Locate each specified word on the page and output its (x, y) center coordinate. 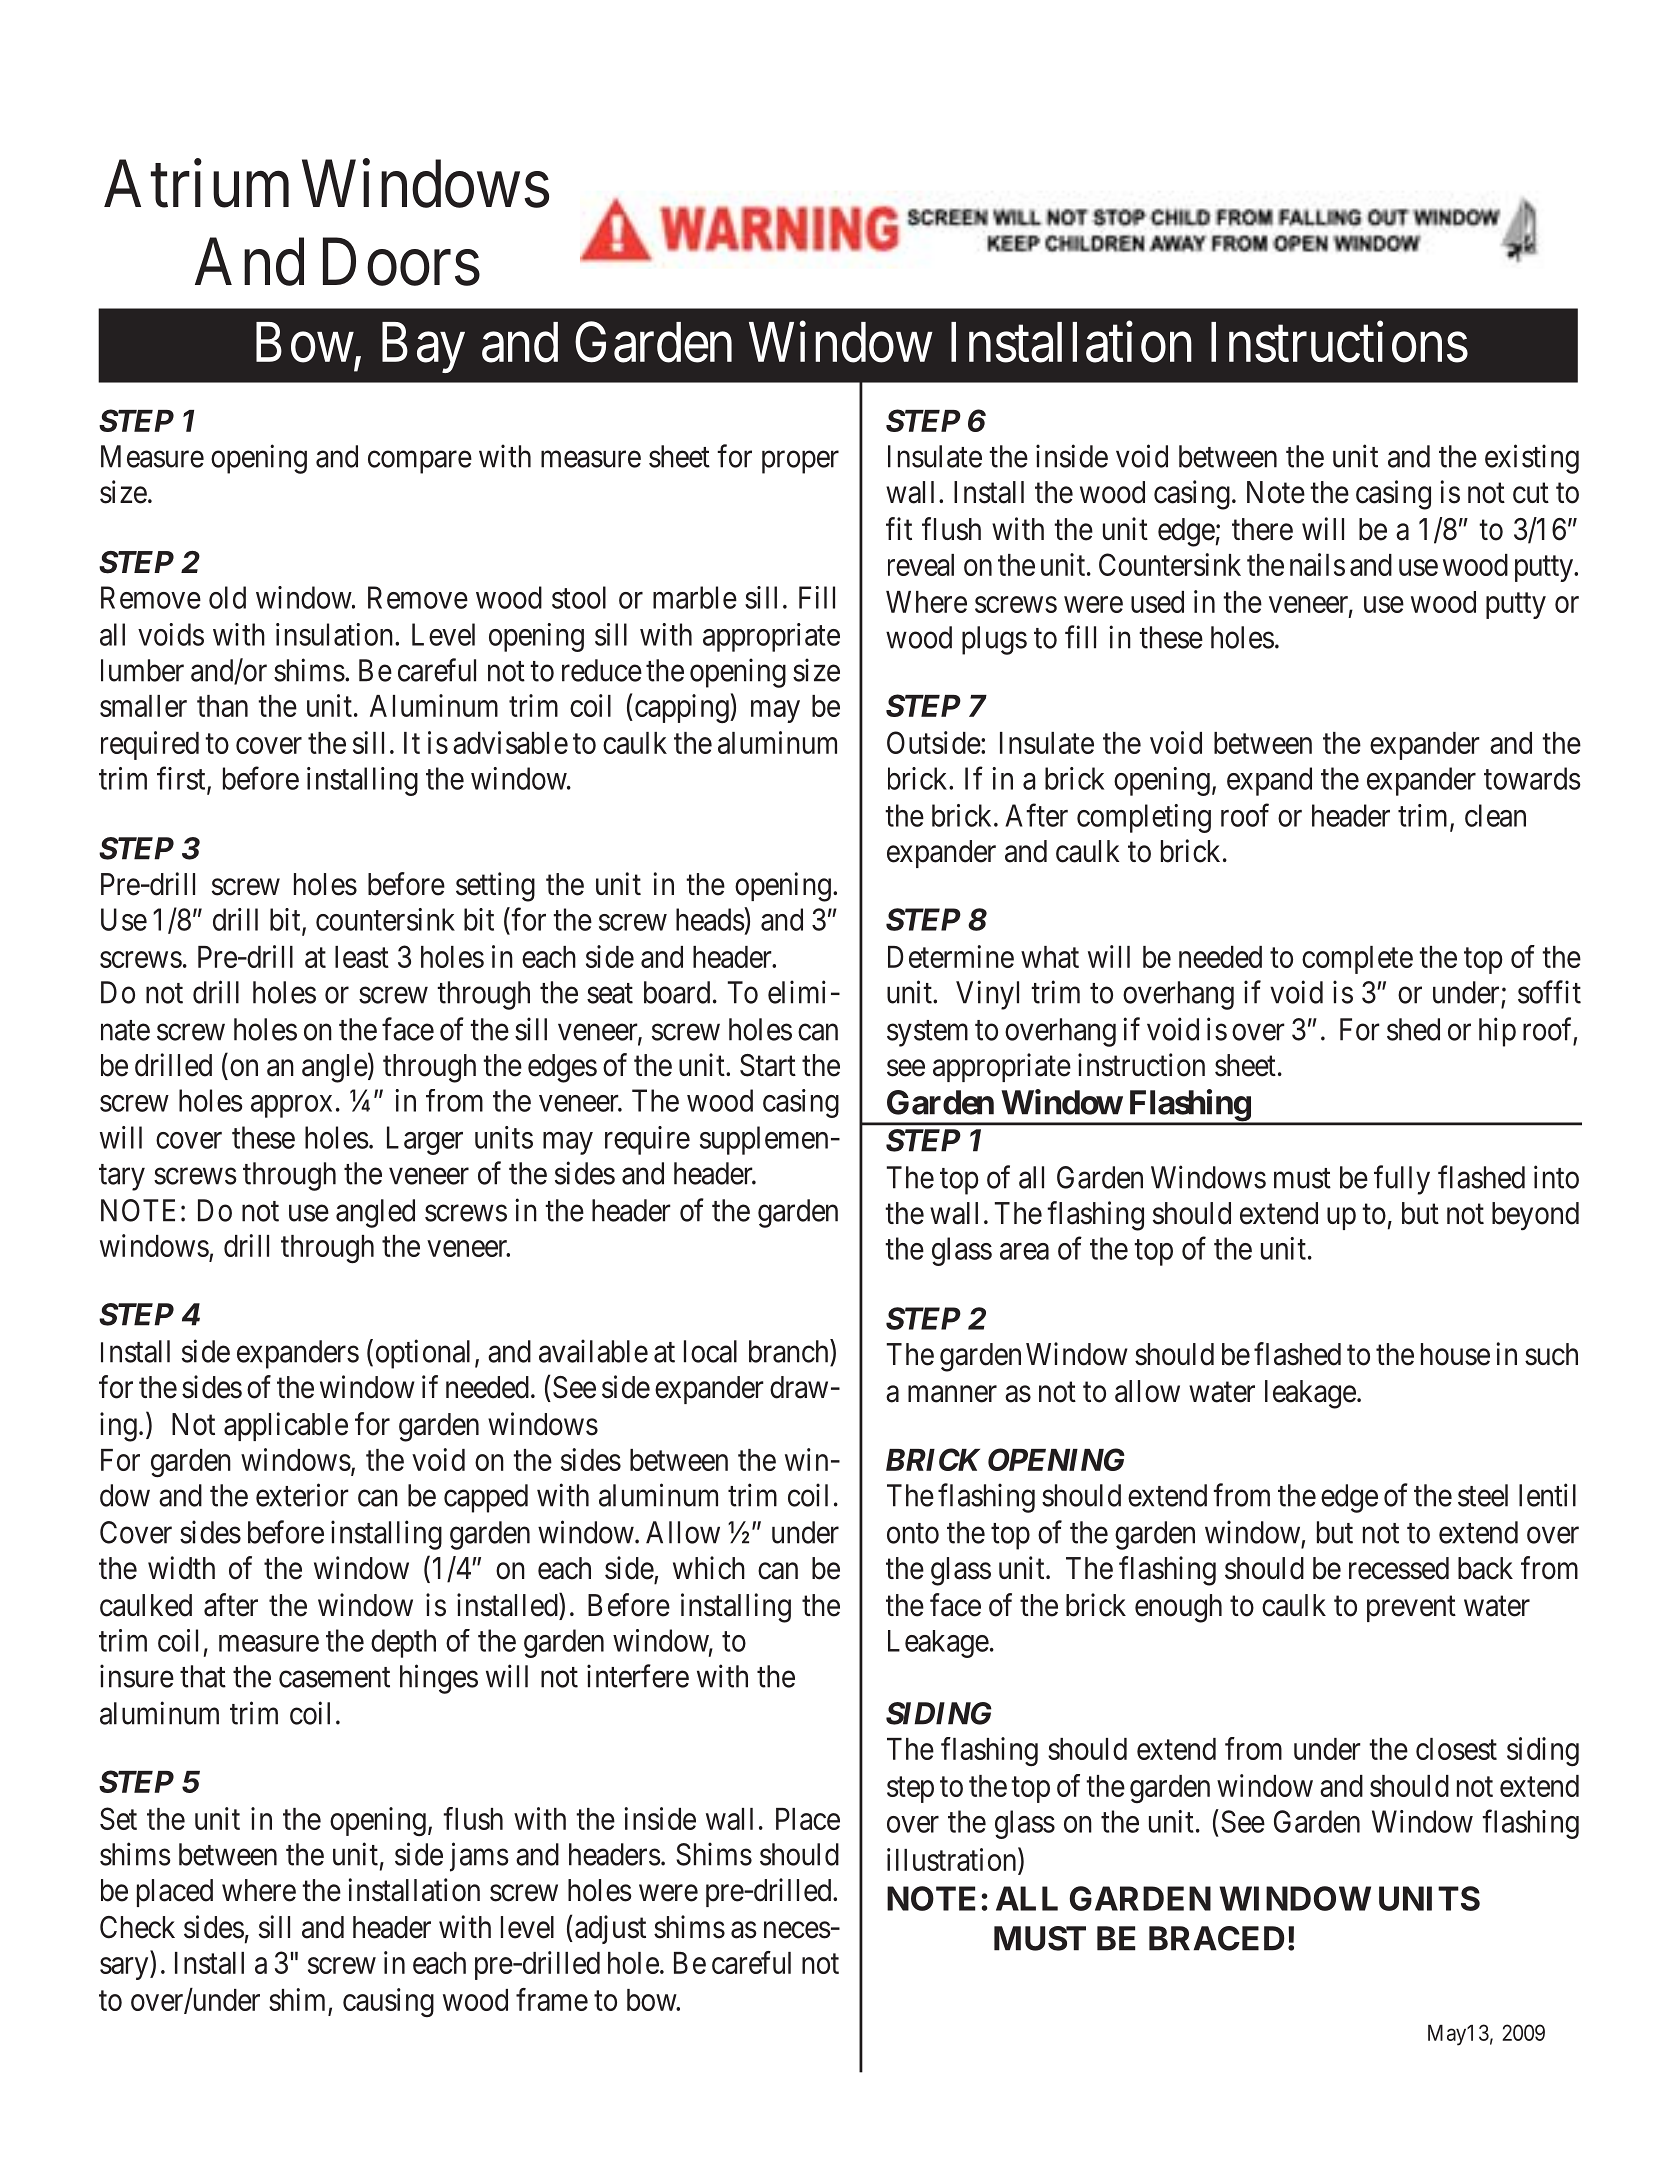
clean (1495, 815)
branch (790, 1351)
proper (800, 462)
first (182, 779)
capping (681, 709)
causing (388, 2002)
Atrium (196, 184)
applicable (286, 1426)
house (1455, 1354)
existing (1532, 459)
